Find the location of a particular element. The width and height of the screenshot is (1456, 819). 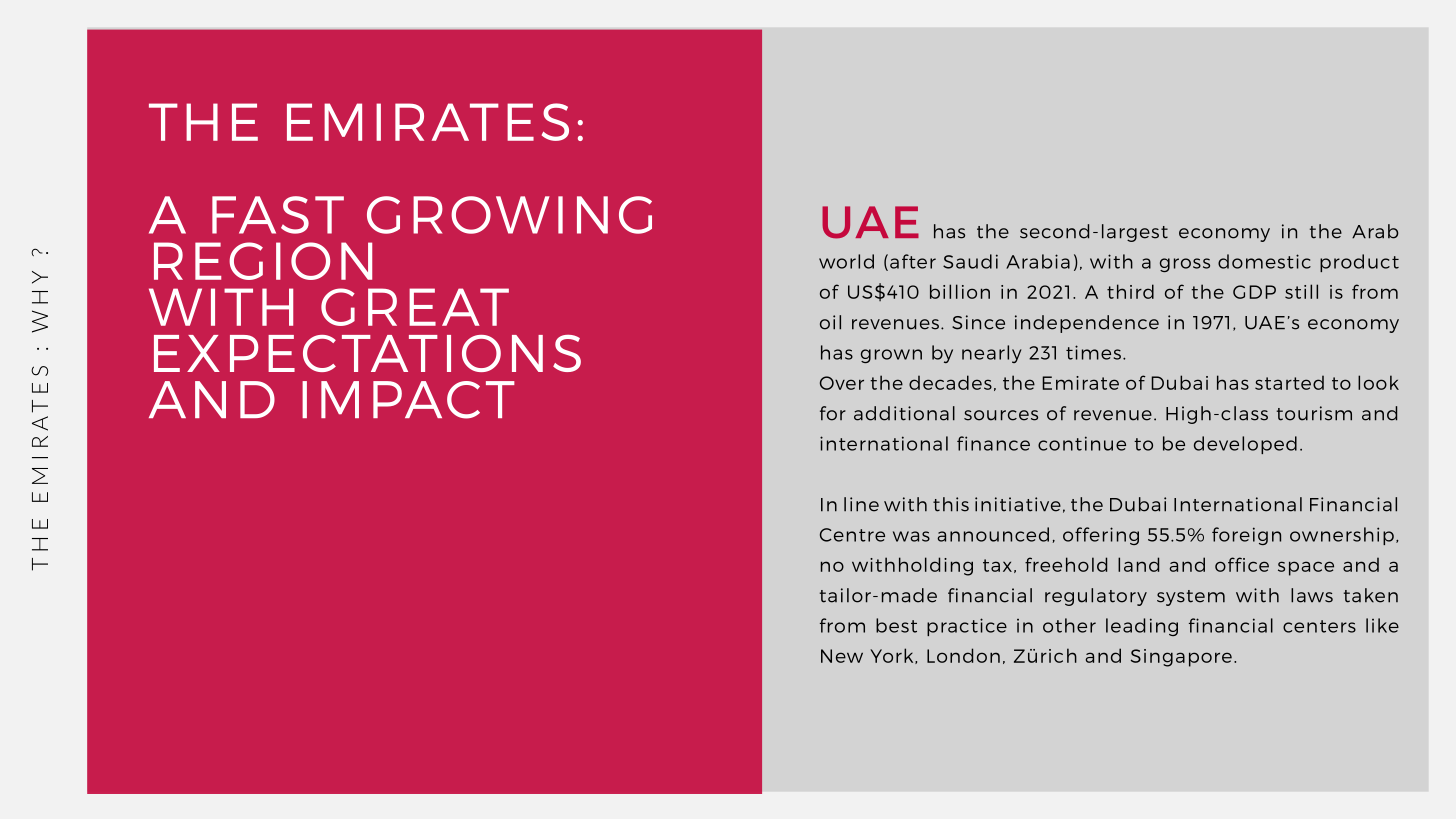

Singapore is located at coordinates (1181, 658).
